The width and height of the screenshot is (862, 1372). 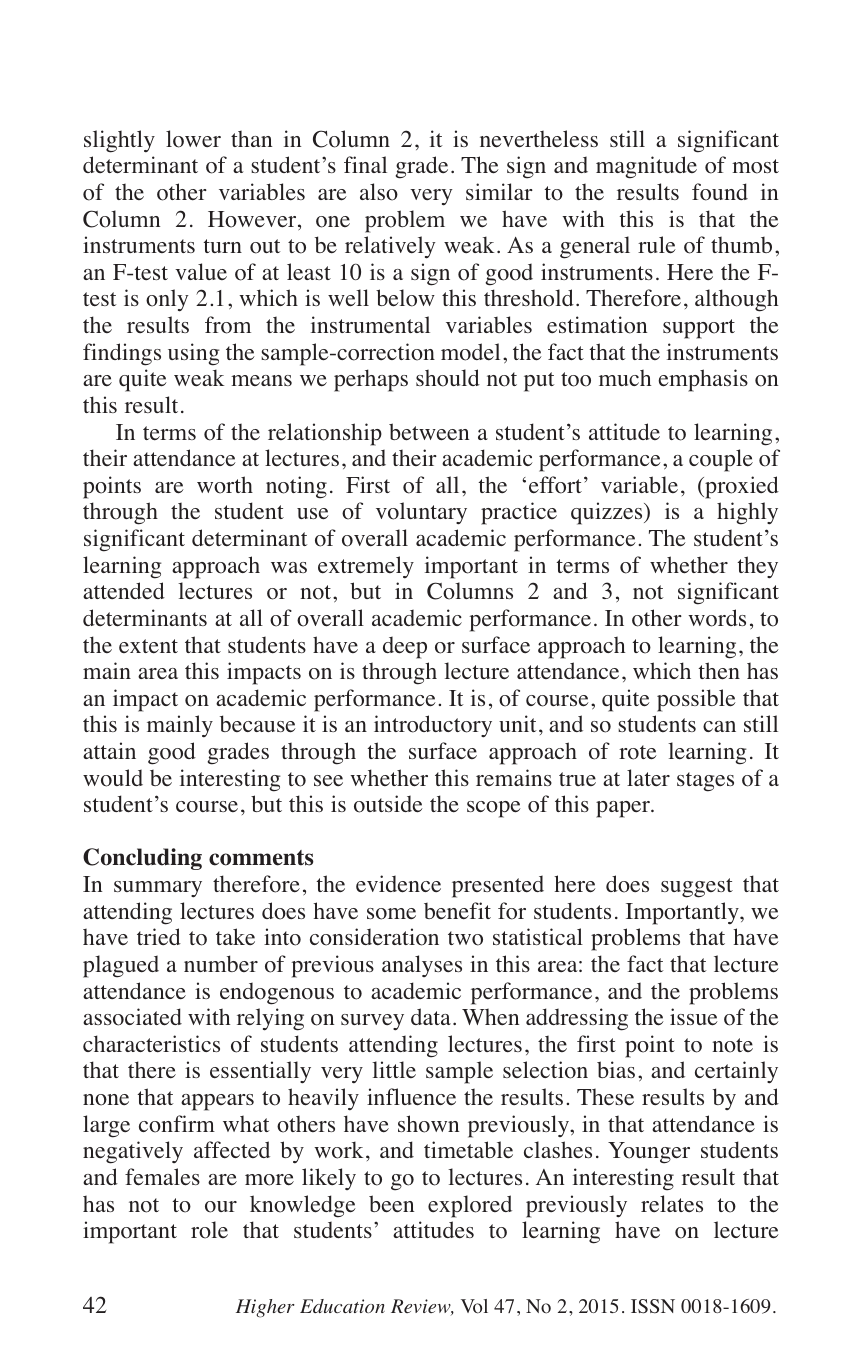 I want to click on lower, so click(x=193, y=139).
